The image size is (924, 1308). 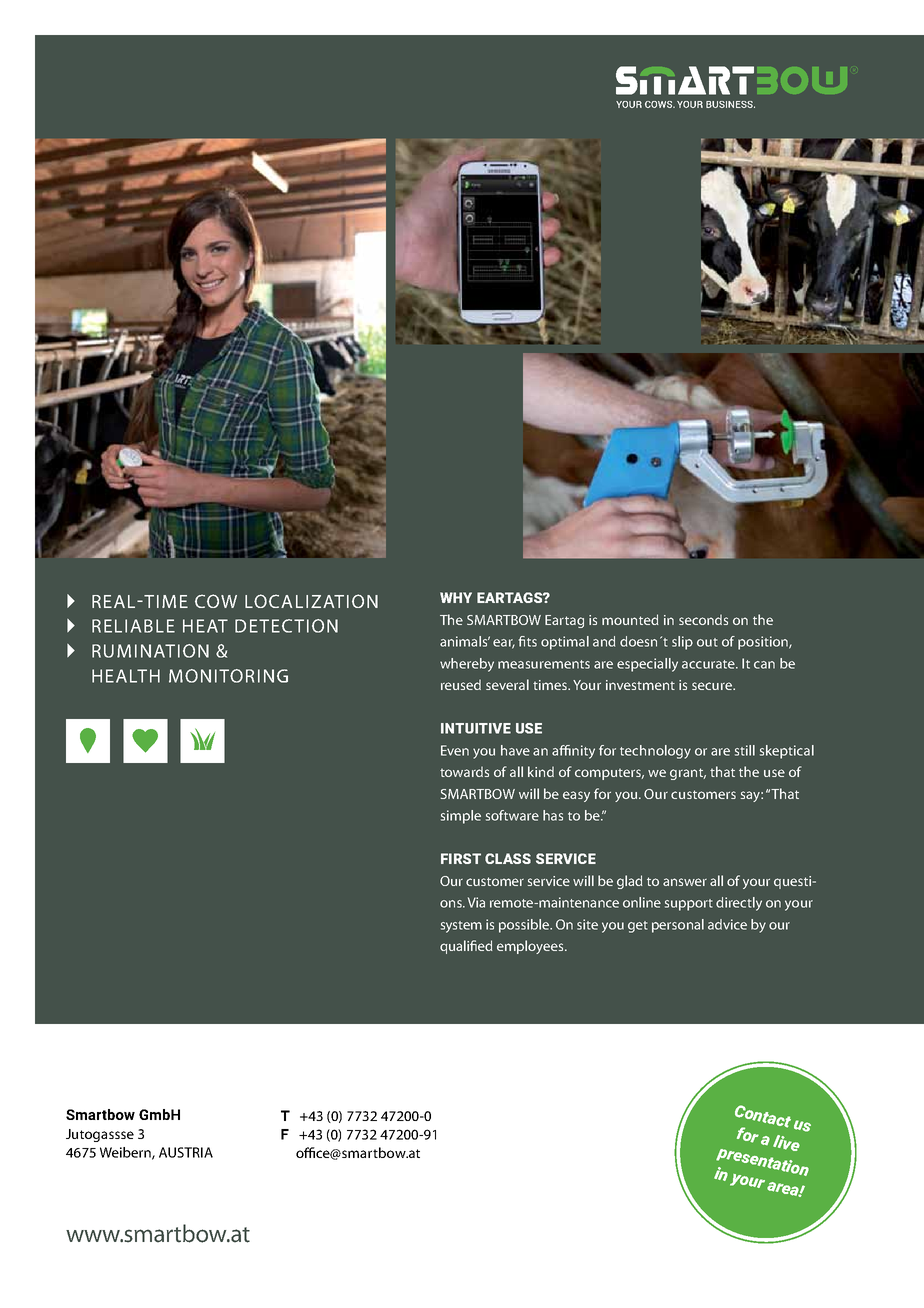 What do you see at coordinates (228, 676) in the image?
I see `MONITORING` at bounding box center [228, 676].
